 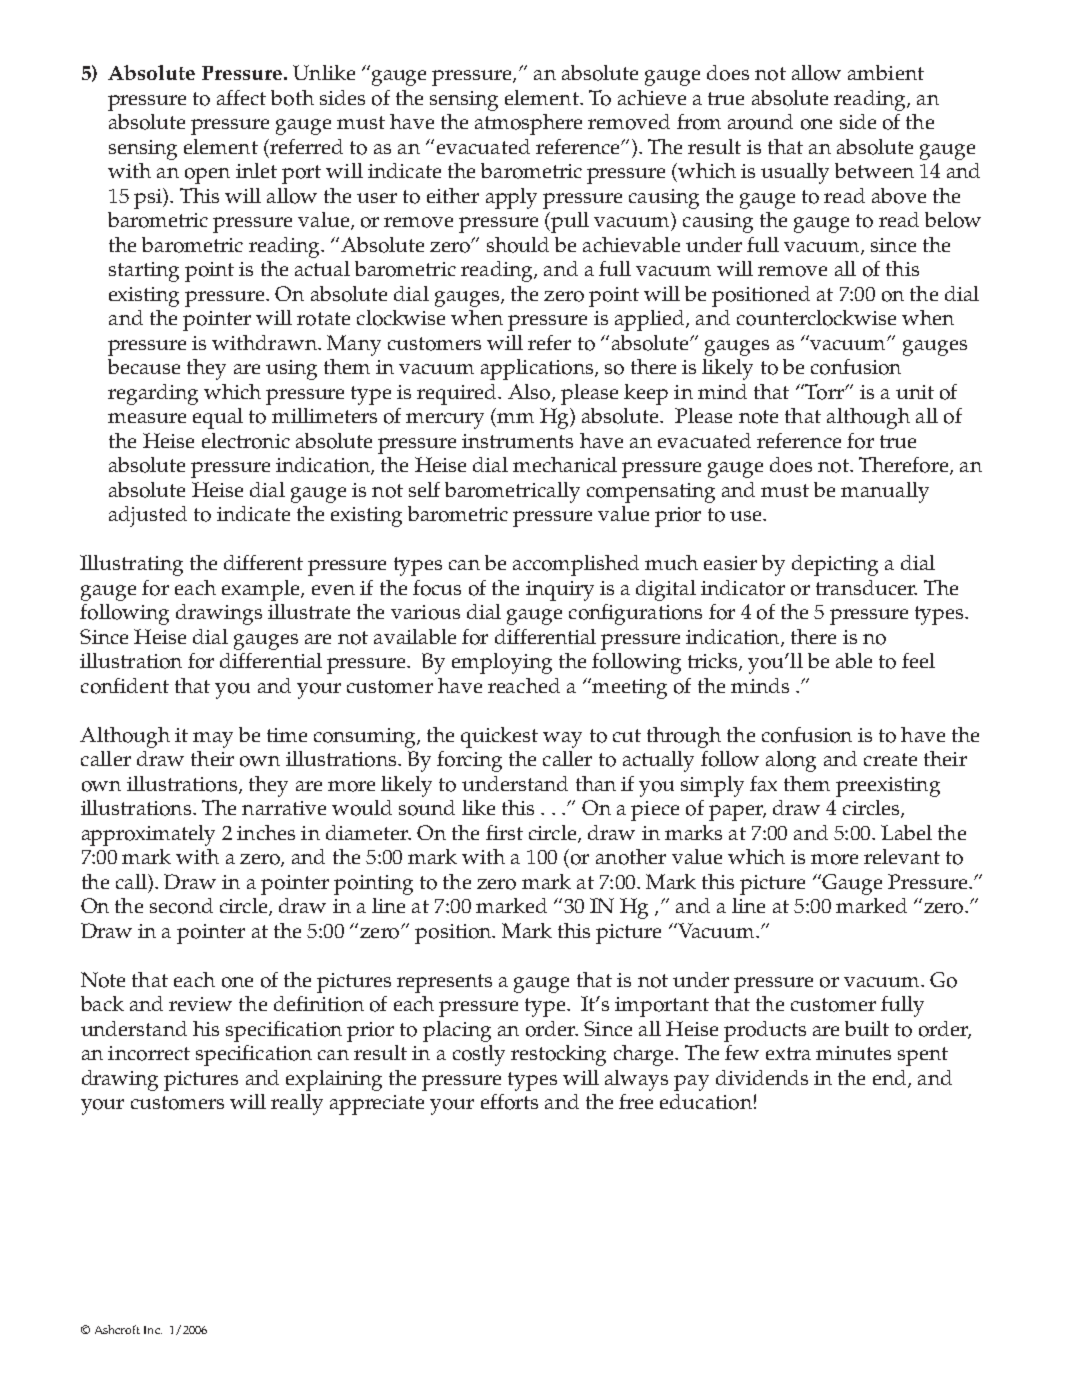 I want to click on adjusted, so click(x=148, y=516).
